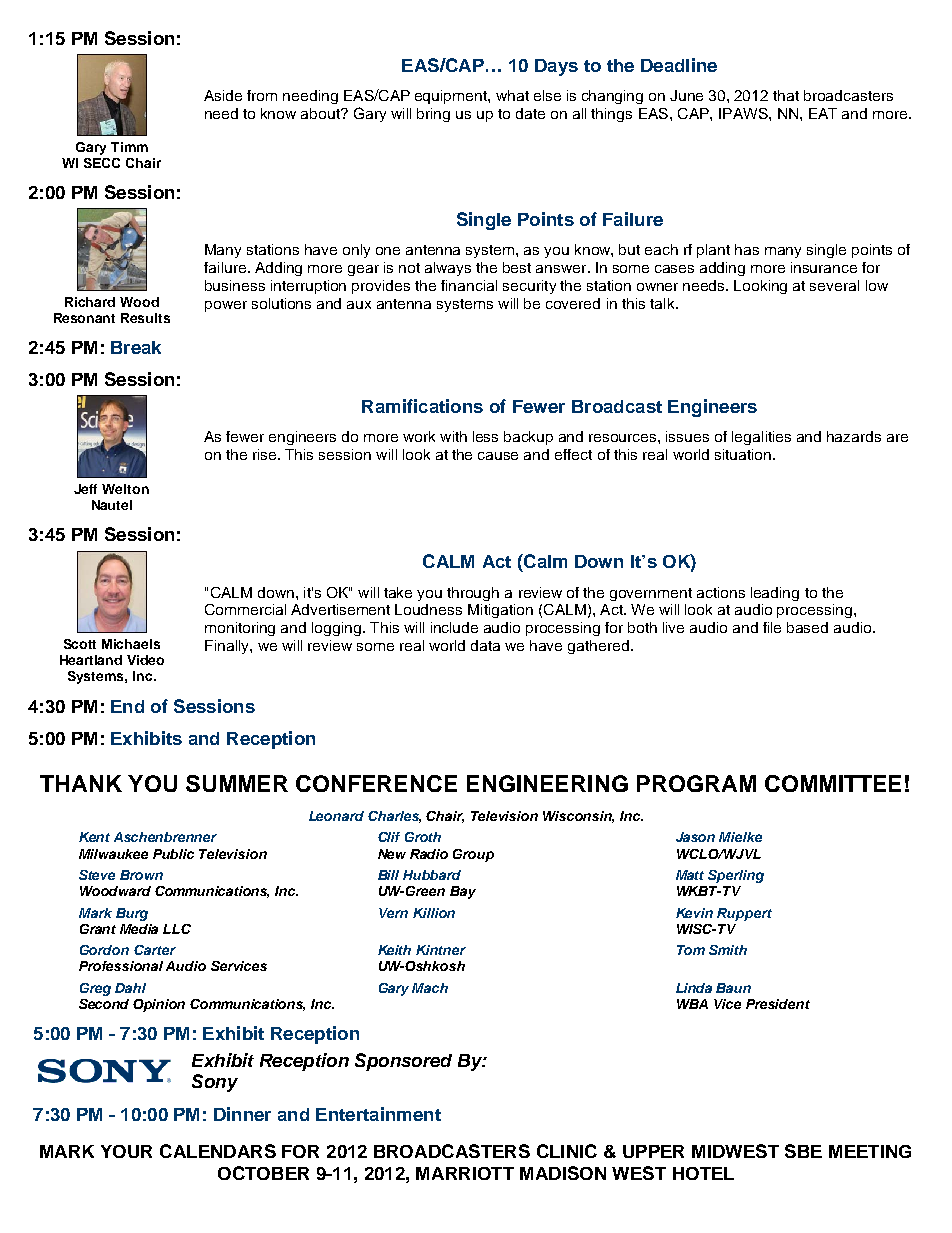 This image has width=952, height=1233. I want to click on legalities, so click(761, 438).
